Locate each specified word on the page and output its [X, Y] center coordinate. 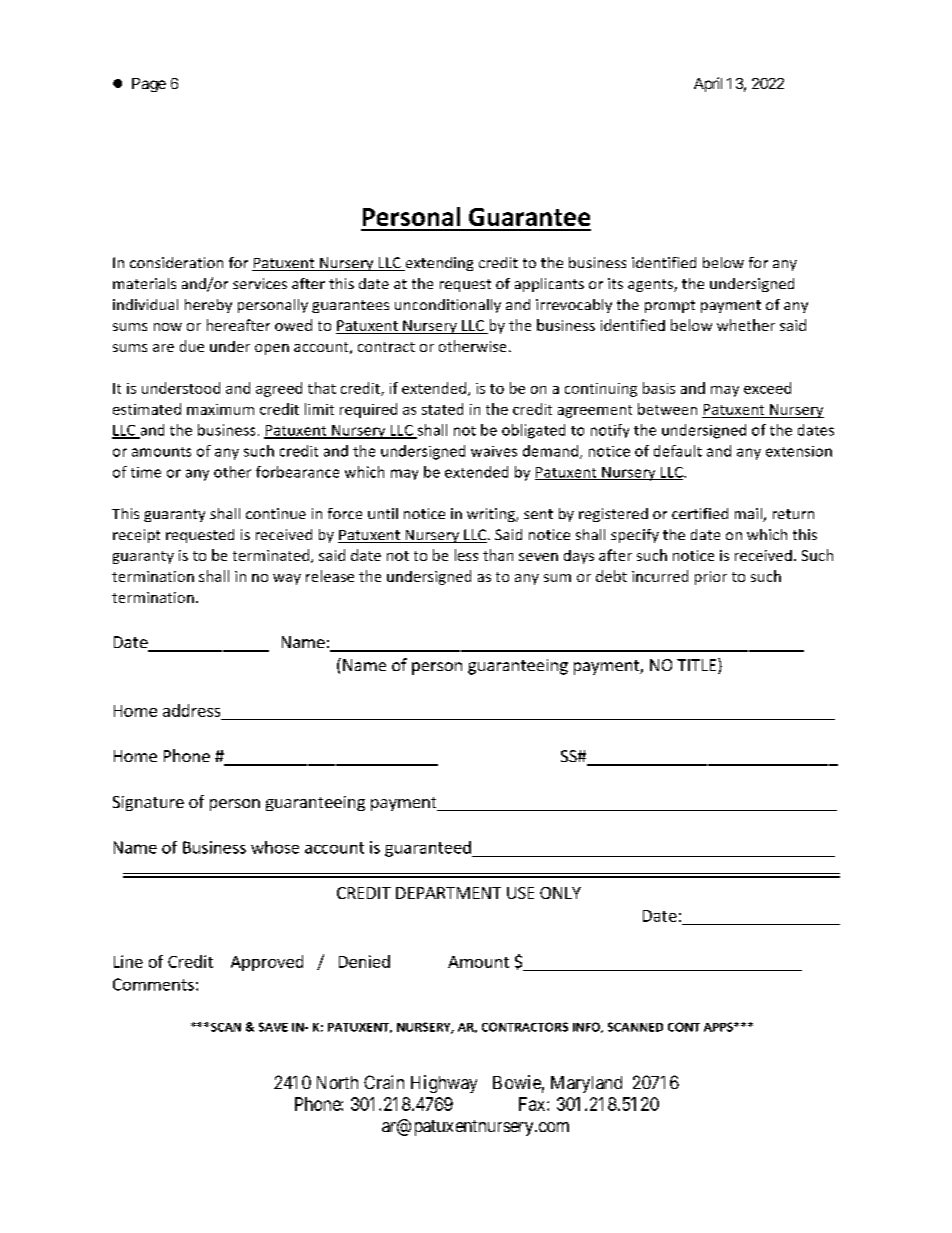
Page [149, 85]
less [466, 555]
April [708, 84]
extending [438, 264]
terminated [272, 556]
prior [711, 578]
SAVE [273, 1027]
